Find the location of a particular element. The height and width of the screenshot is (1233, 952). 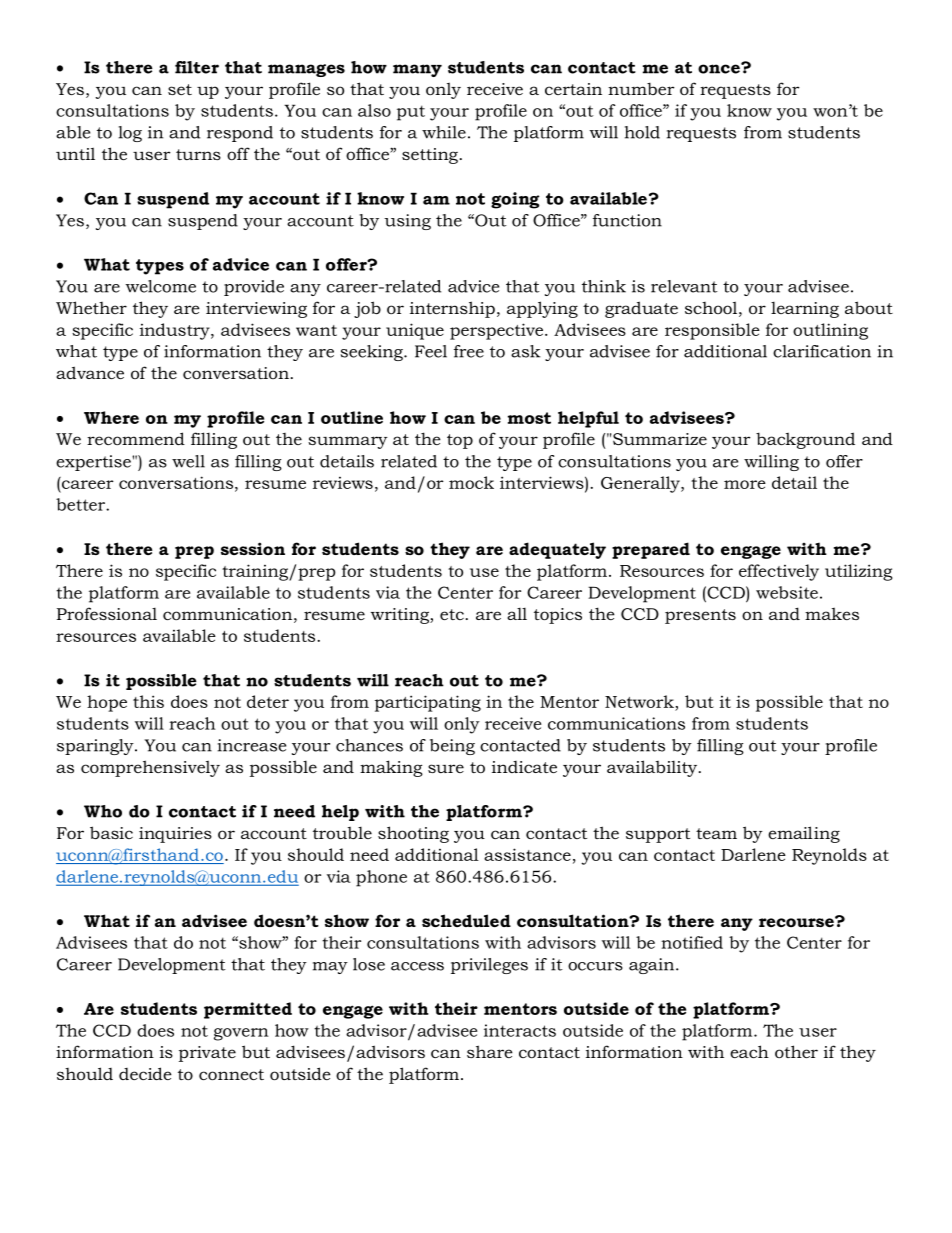

once is located at coordinates (720, 68).
